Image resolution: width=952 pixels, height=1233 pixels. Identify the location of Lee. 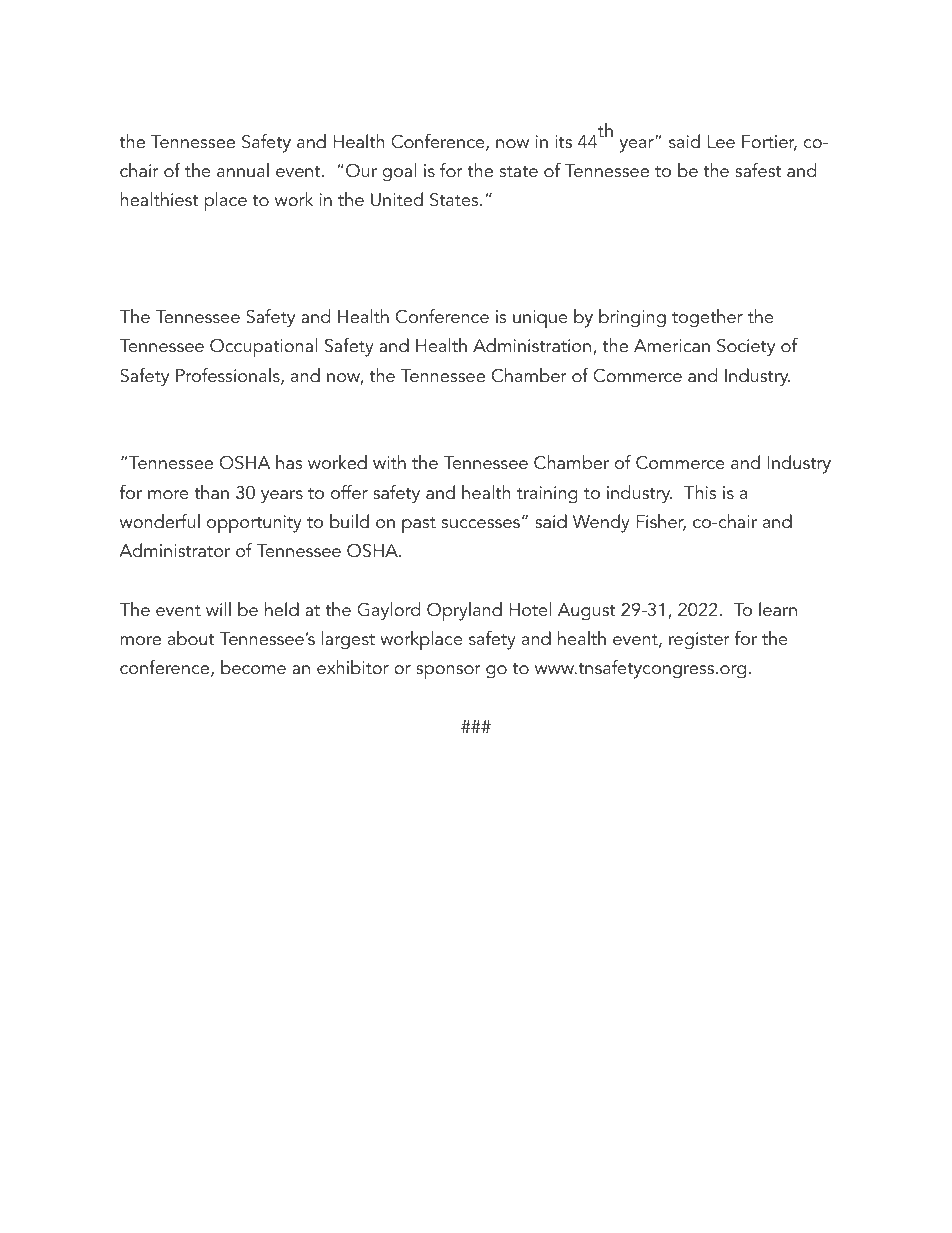
(721, 142).
